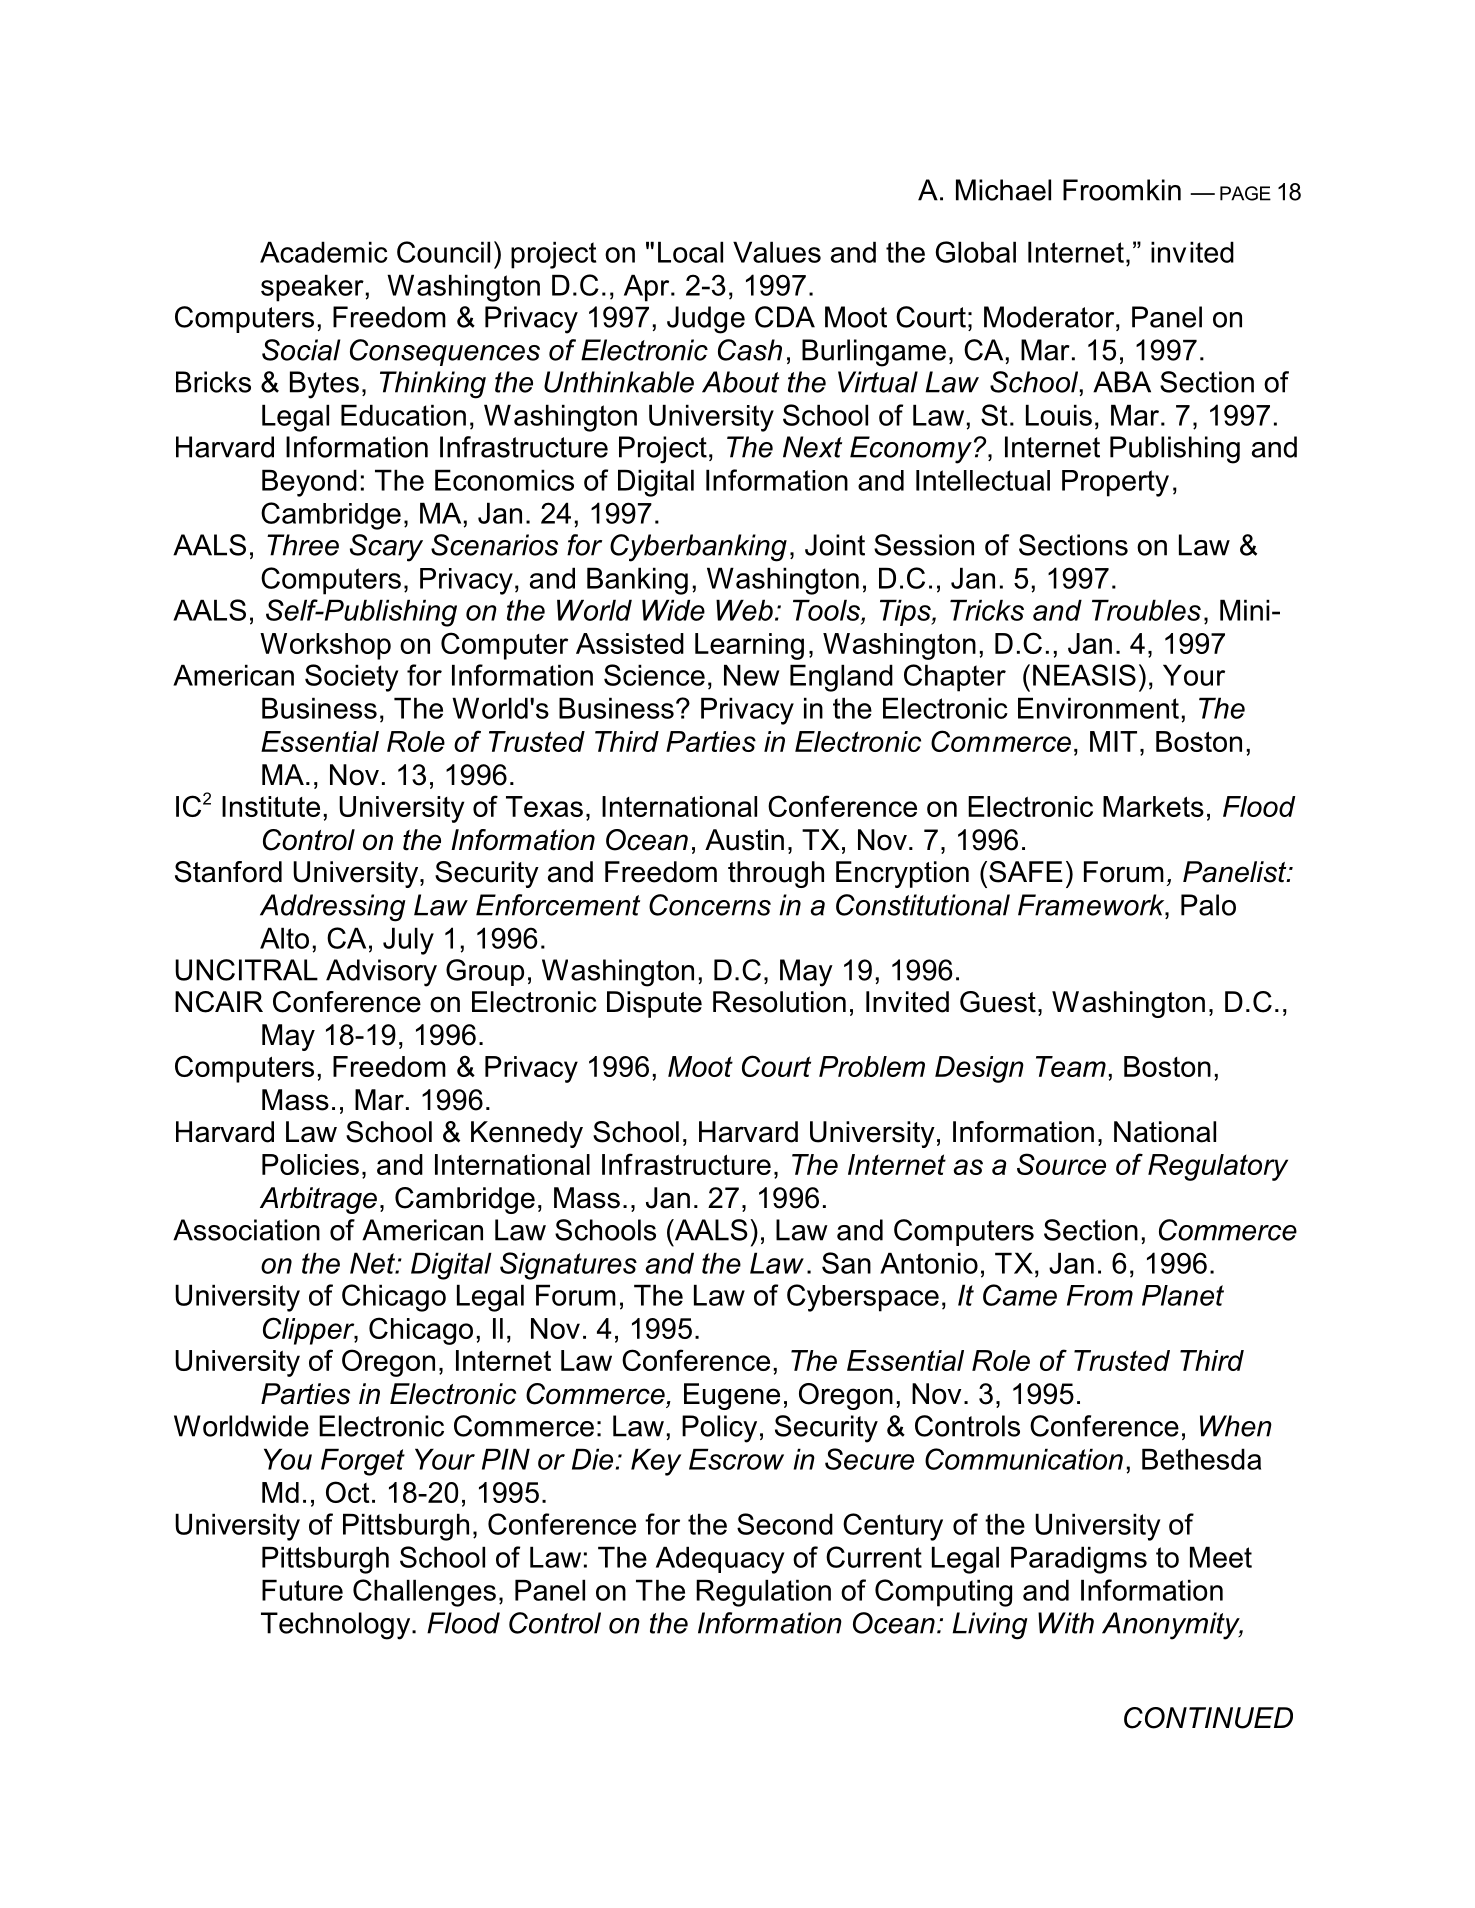  What do you see at coordinates (1098, 708) in the screenshot?
I see `Environment` at bounding box center [1098, 708].
